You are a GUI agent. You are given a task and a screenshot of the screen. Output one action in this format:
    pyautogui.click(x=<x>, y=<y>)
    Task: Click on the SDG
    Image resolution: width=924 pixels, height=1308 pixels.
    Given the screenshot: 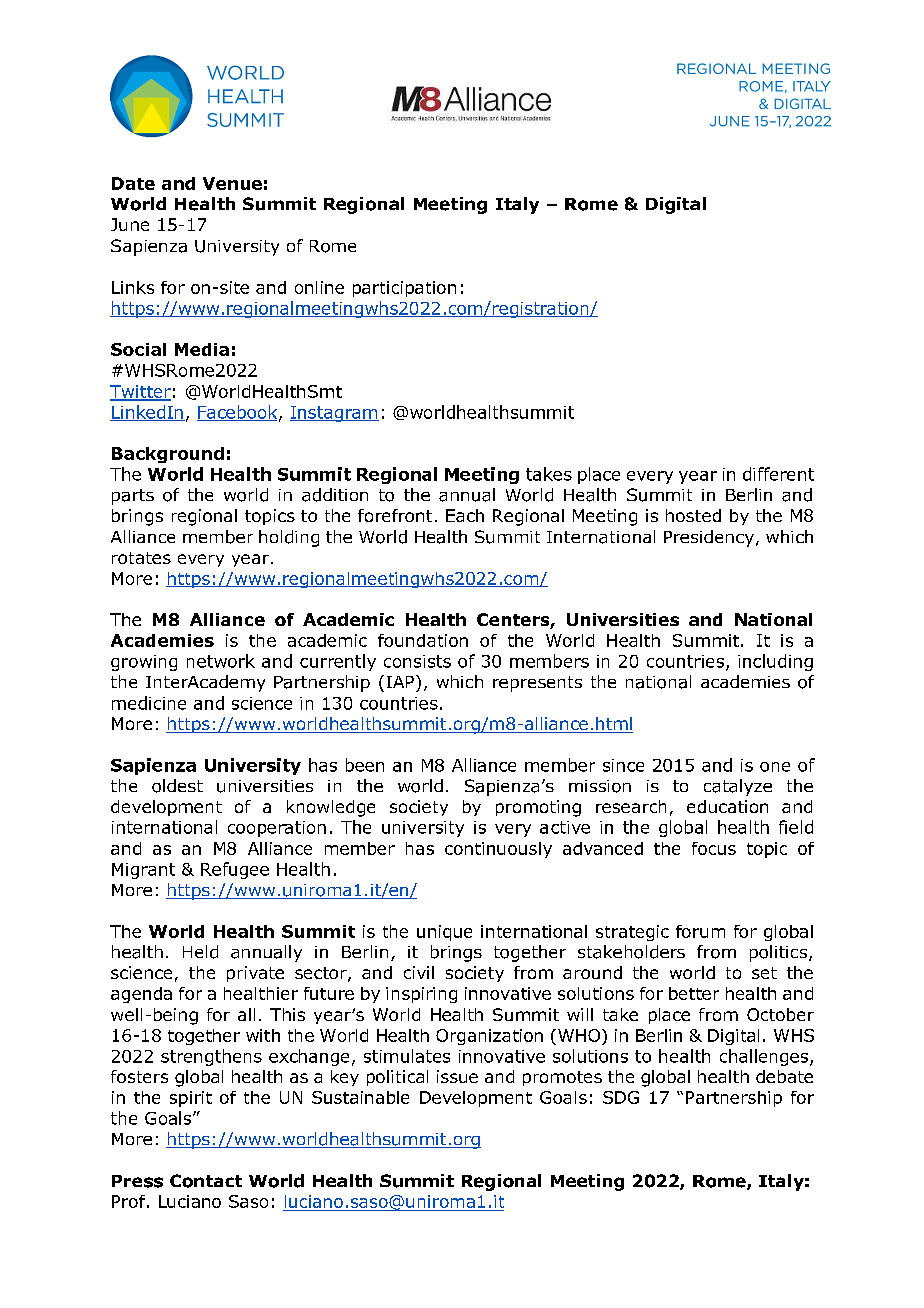 What is the action you would take?
    pyautogui.click(x=621, y=1097)
